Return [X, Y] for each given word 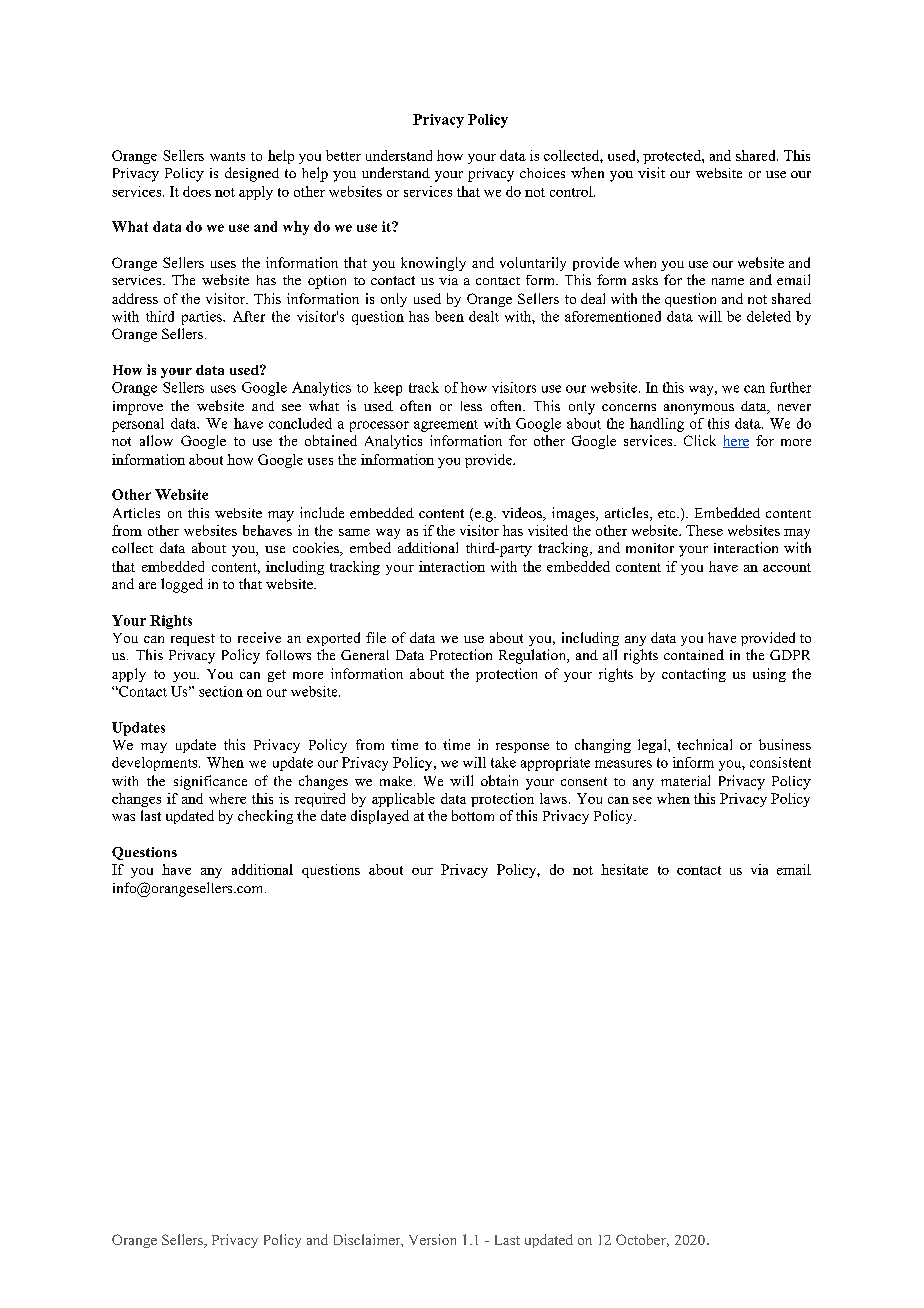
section [221, 691]
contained [694, 654]
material [685, 780]
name [728, 281]
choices [542, 173]
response [522, 748]
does [197, 191]
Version [432, 1239]
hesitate [624, 869]
